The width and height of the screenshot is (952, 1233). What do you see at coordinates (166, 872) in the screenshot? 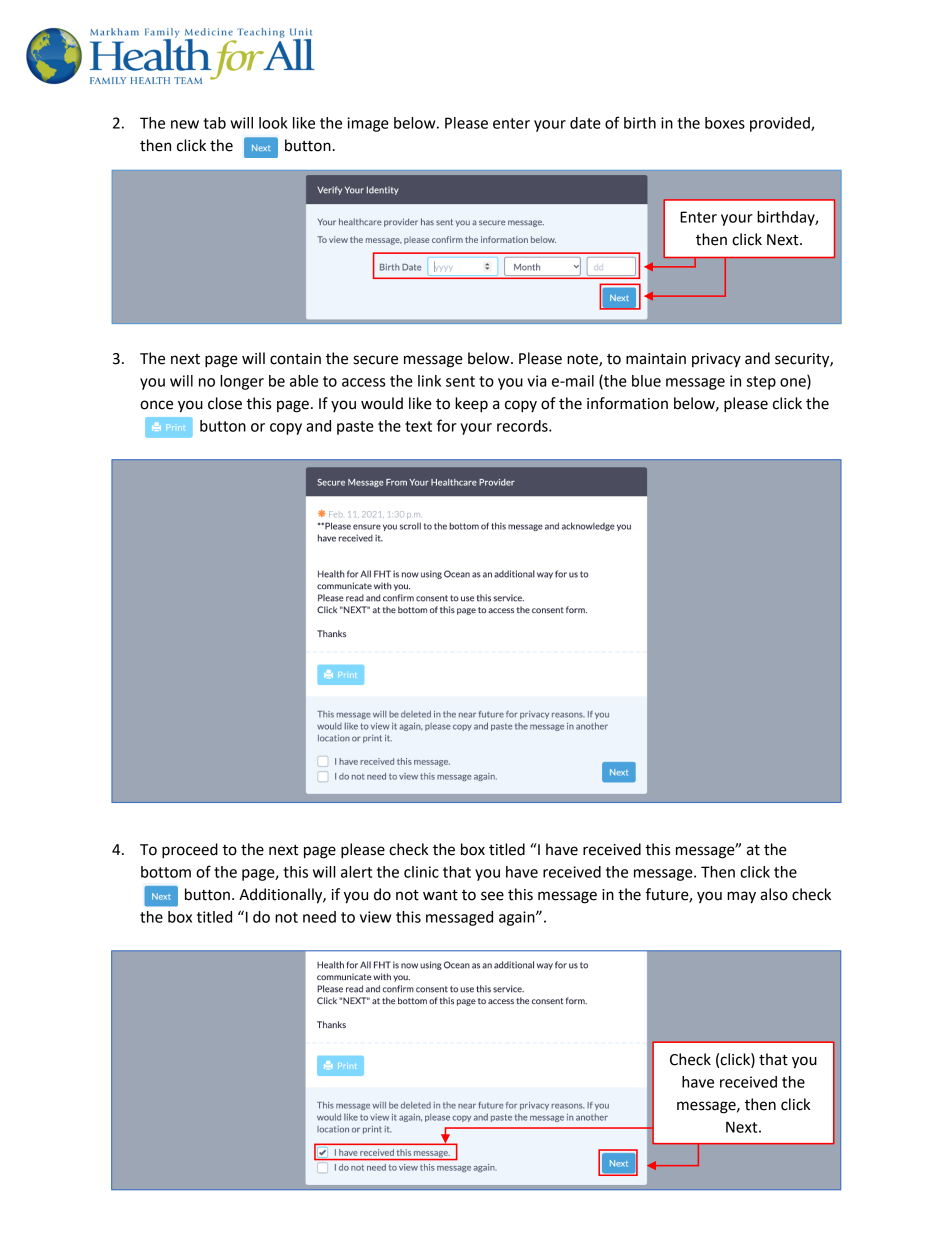
I see `bottom` at bounding box center [166, 872].
